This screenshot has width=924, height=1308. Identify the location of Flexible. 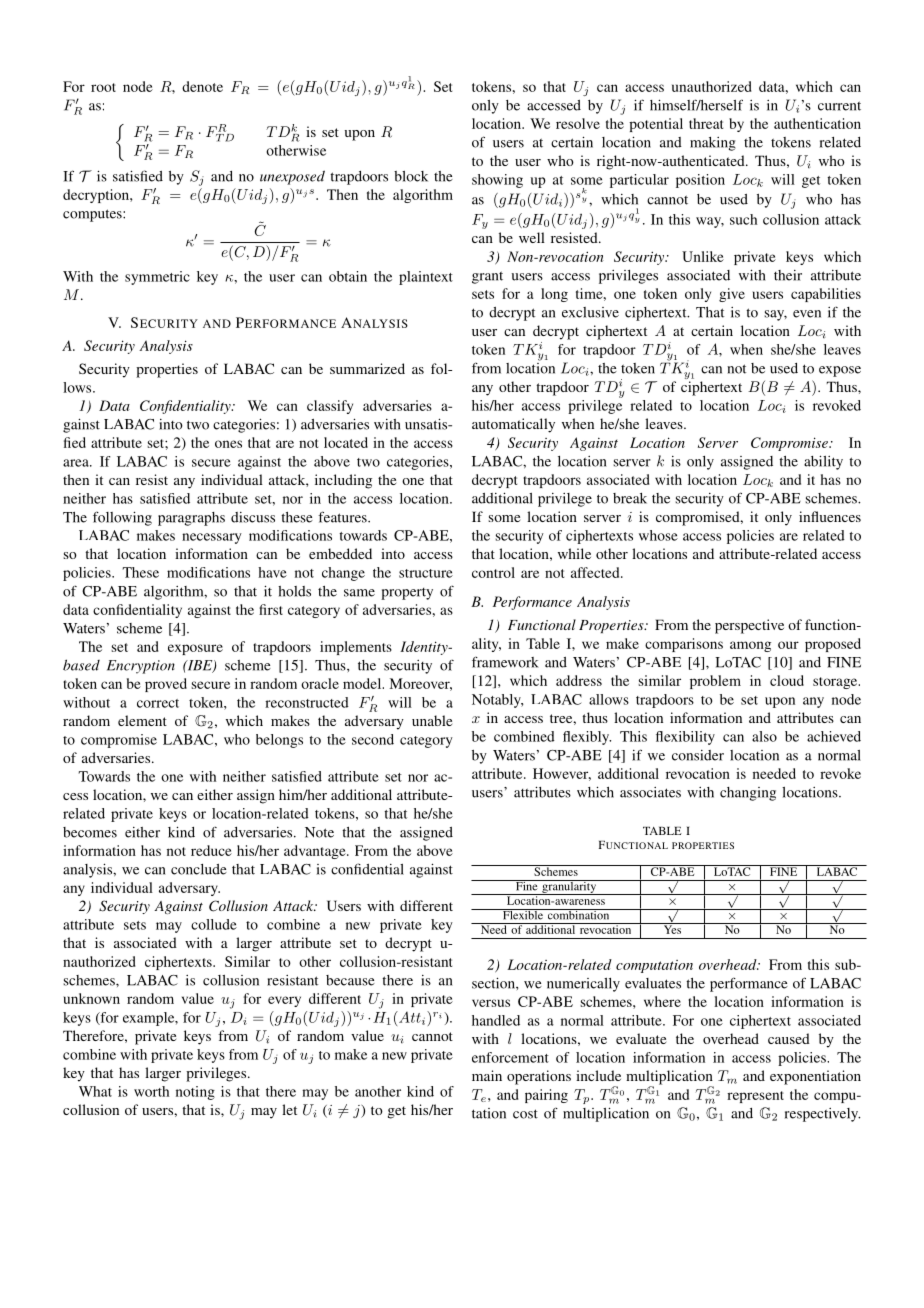
(522, 914).
